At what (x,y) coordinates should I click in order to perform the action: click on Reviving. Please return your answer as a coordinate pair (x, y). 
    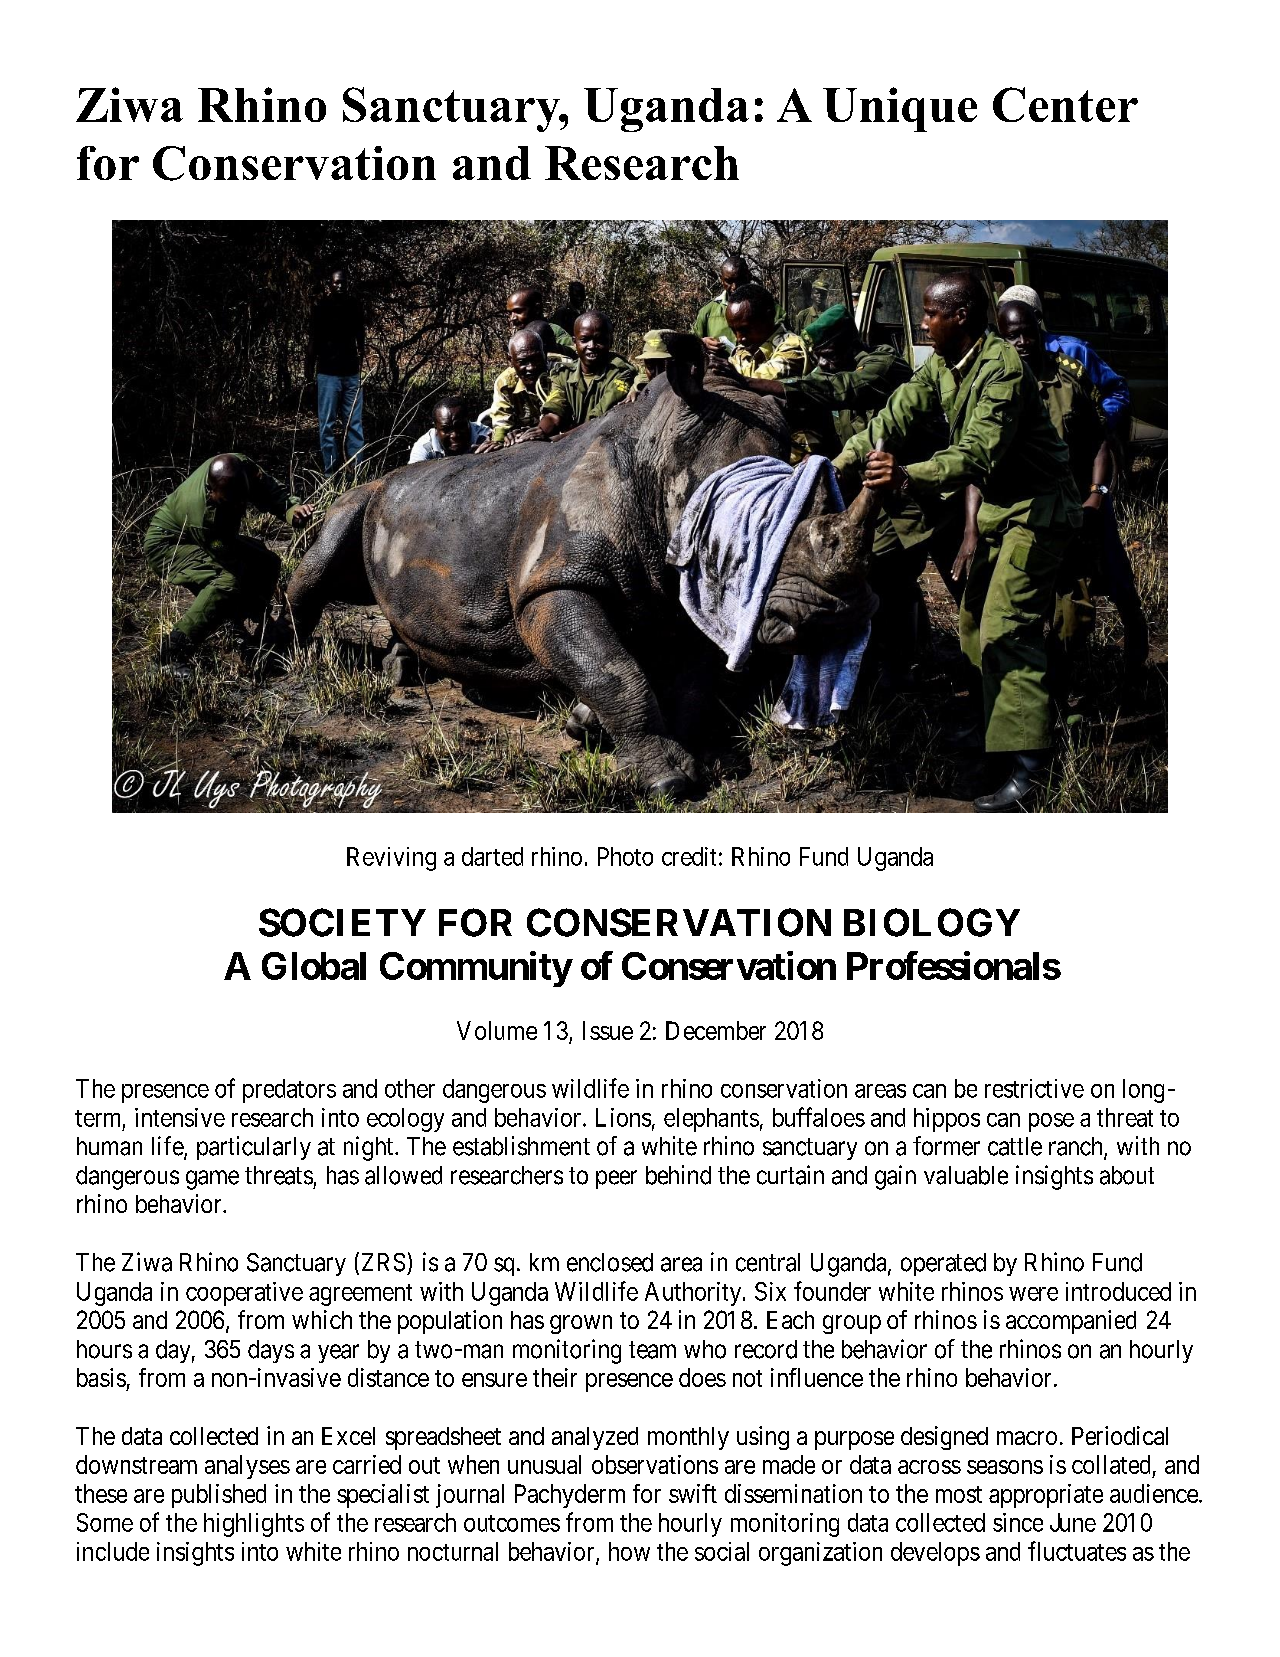
    Looking at the image, I should click on (391, 859).
